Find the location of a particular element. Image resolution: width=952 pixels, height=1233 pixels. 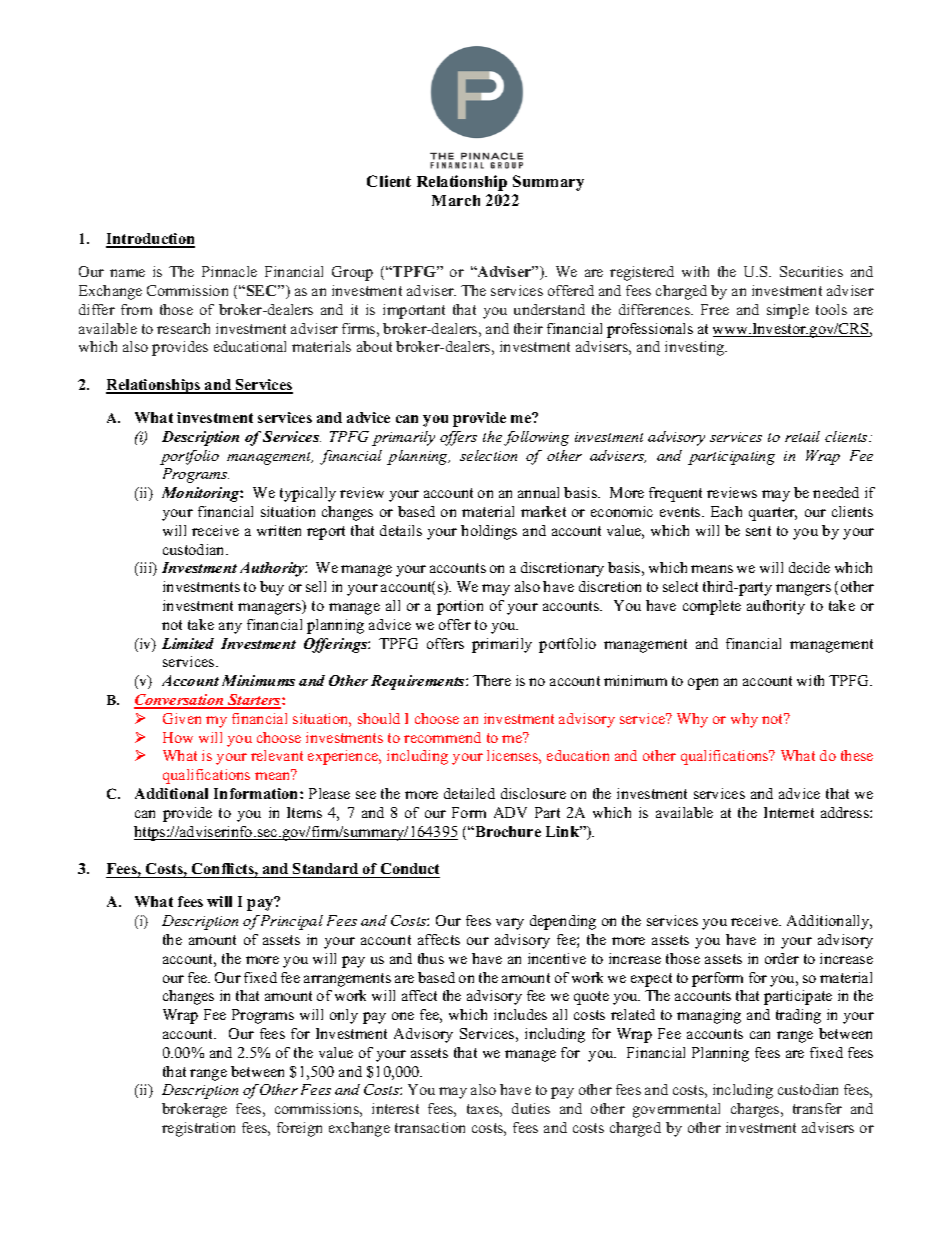

sent is located at coordinates (758, 531).
